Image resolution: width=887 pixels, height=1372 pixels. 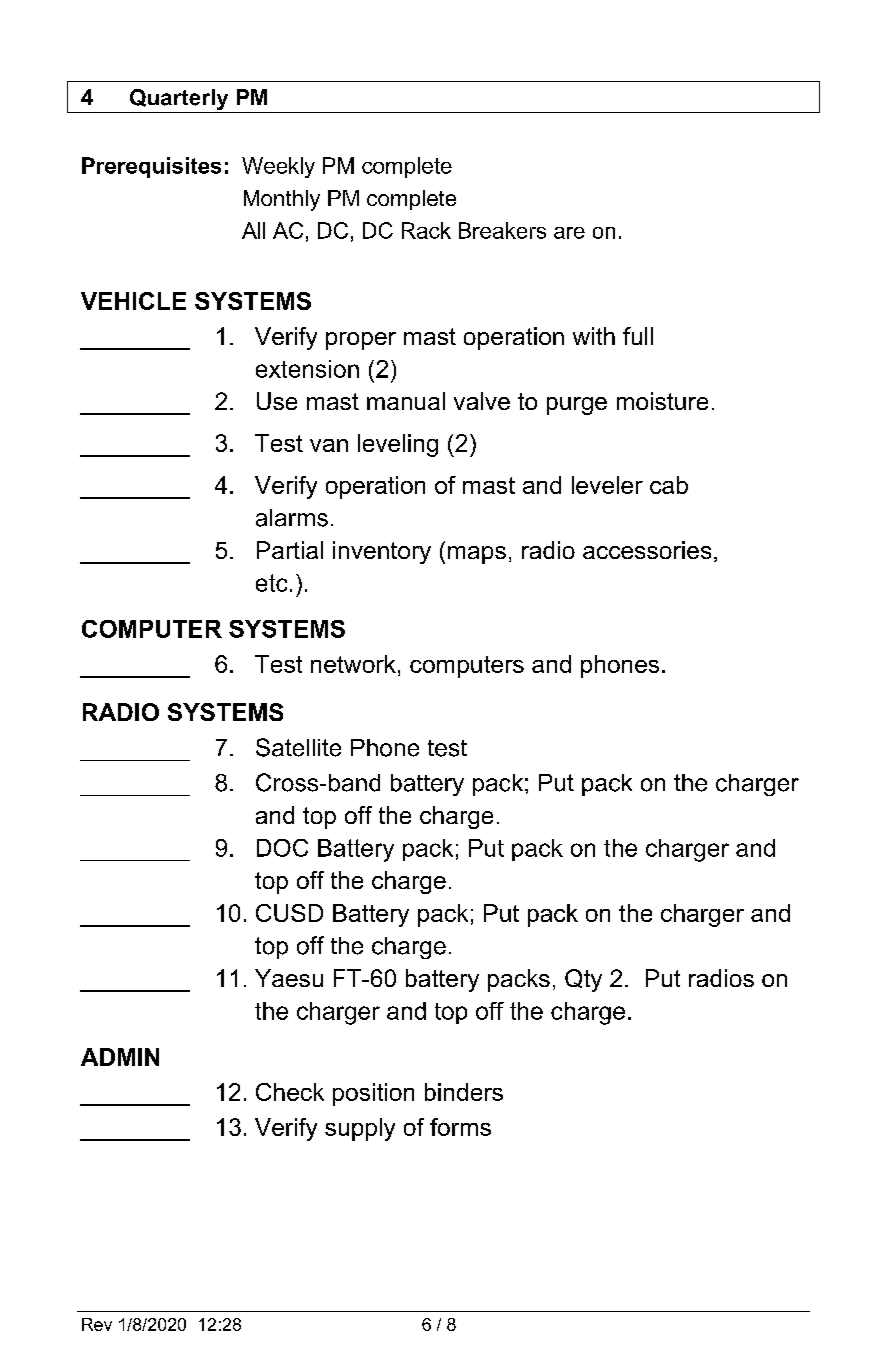 What do you see at coordinates (282, 848) in the screenshot?
I see `DOC` at bounding box center [282, 848].
